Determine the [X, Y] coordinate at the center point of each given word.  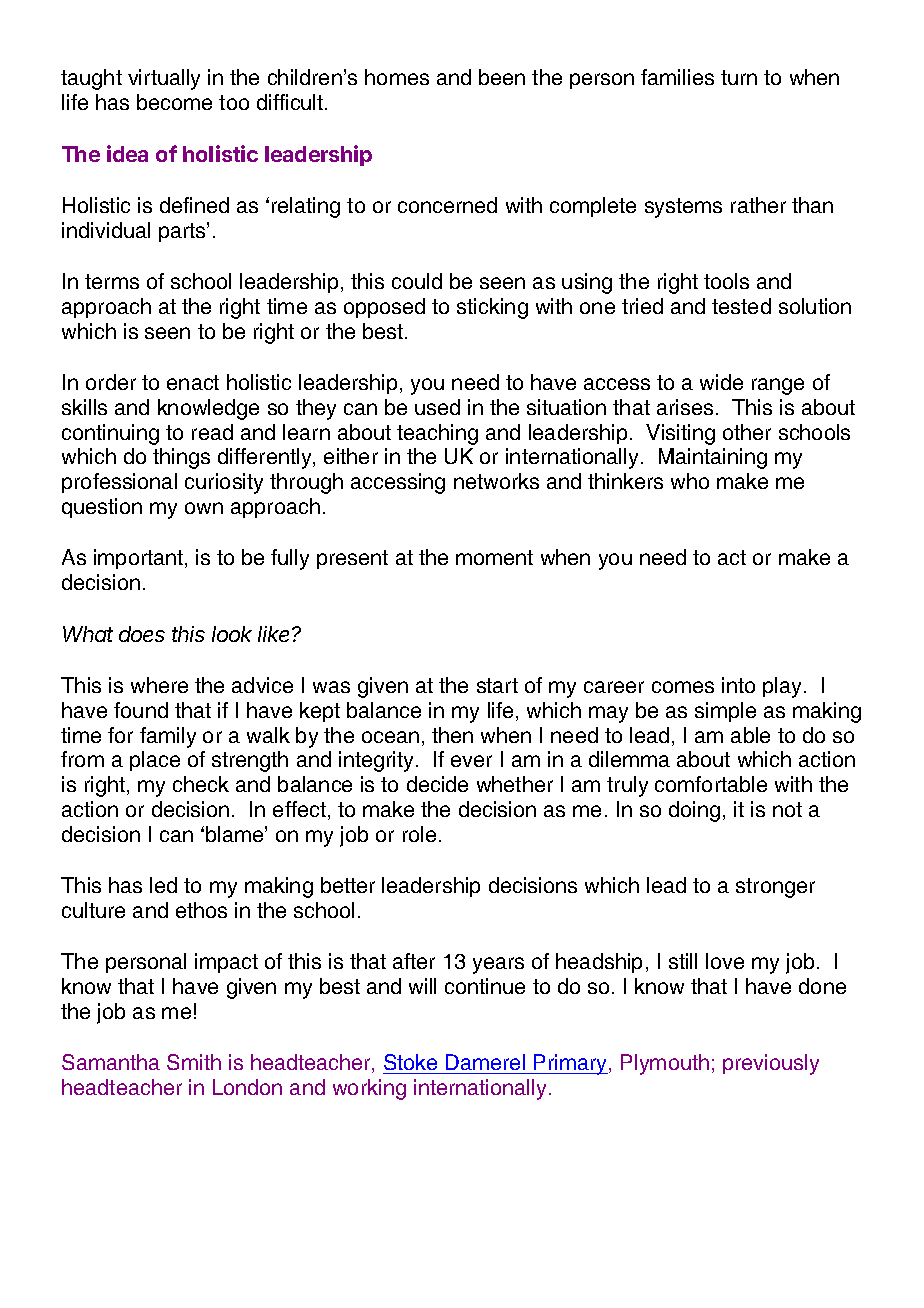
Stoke [411, 1064]
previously [771, 1064]
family [168, 737]
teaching [437, 434]
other [747, 432]
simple [725, 712]
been [502, 77]
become [174, 102]
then [452, 735]
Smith [194, 1062]
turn [739, 77]
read [212, 432]
